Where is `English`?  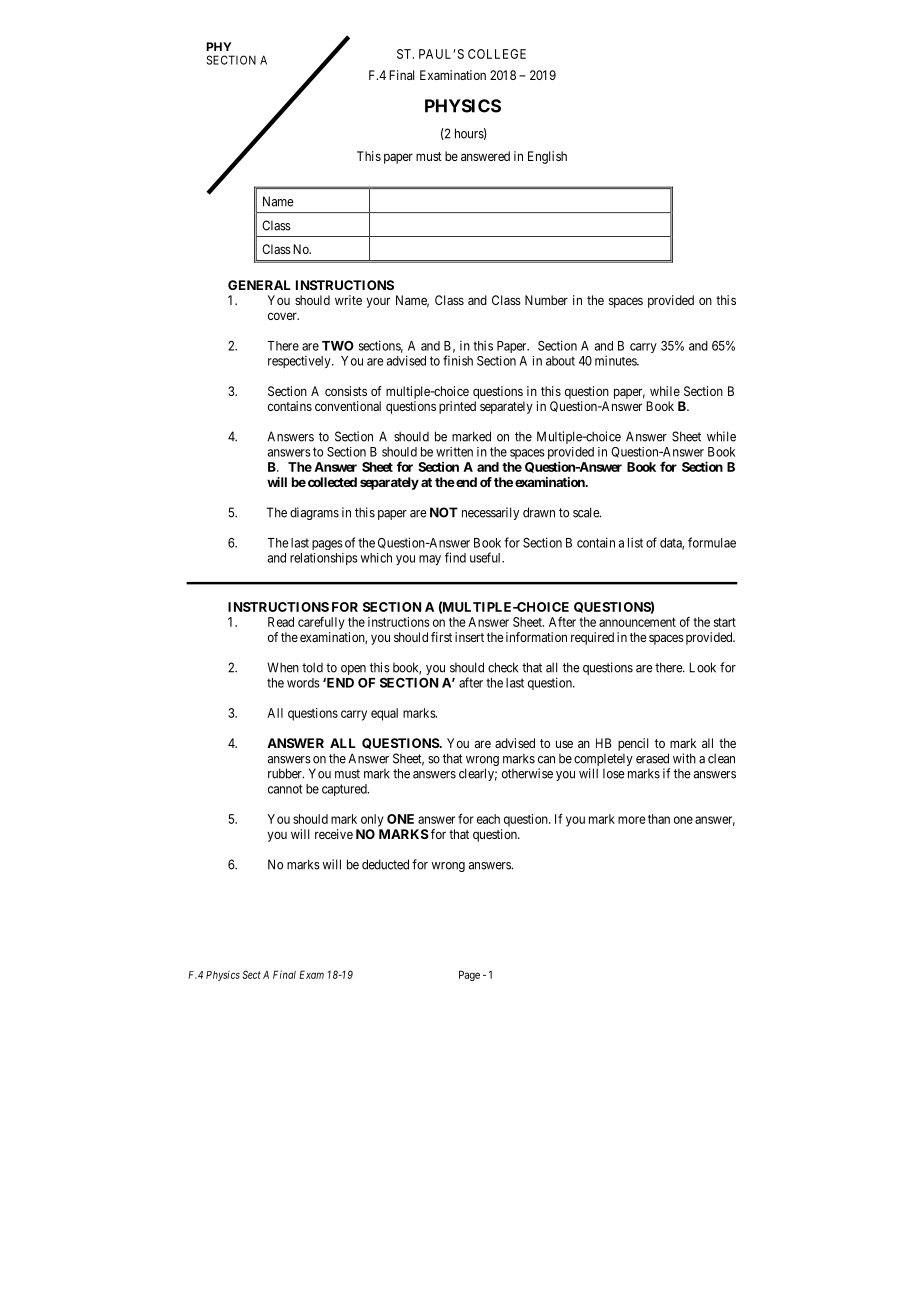 English is located at coordinates (547, 157).
